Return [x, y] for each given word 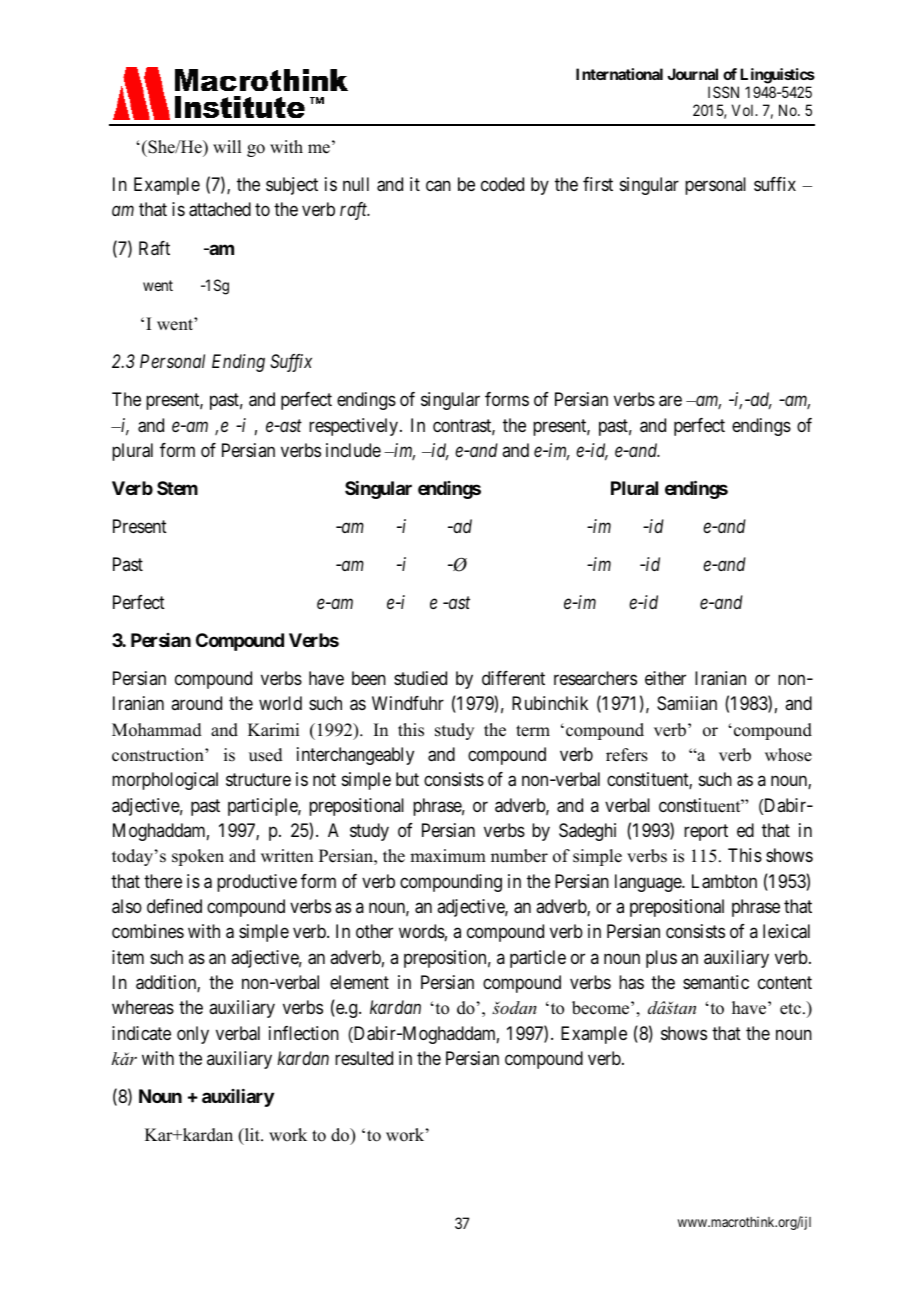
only [193, 1035]
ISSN [723, 92]
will [227, 146]
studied [420, 678]
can [438, 186]
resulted [364, 1058]
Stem [177, 488]
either [665, 678]
